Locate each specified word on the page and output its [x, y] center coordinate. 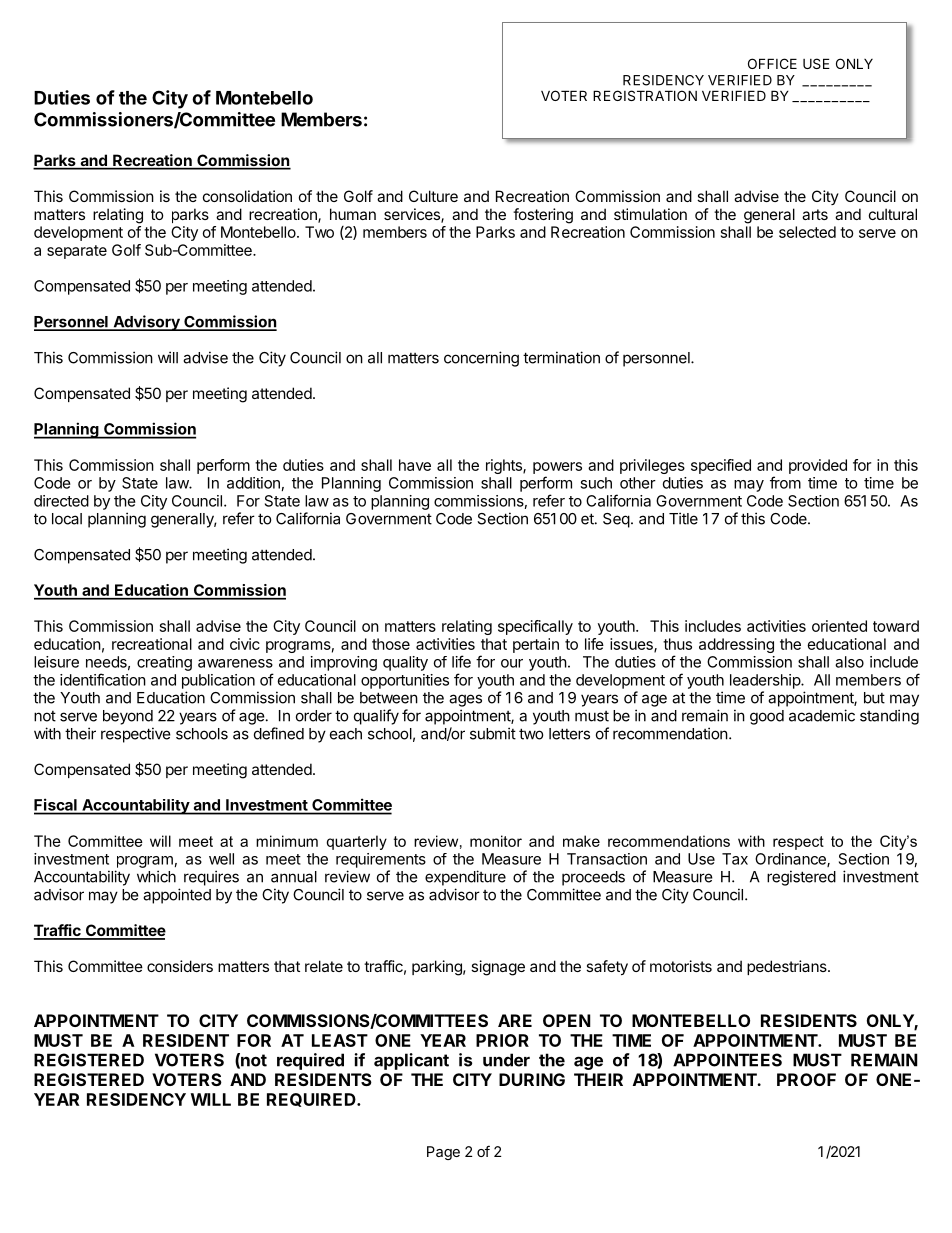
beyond [128, 717]
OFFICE [772, 63]
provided [818, 466]
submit [493, 733]
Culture [433, 196]
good [767, 717]
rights [505, 466]
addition [253, 483]
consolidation [247, 196]
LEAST [340, 1040]
